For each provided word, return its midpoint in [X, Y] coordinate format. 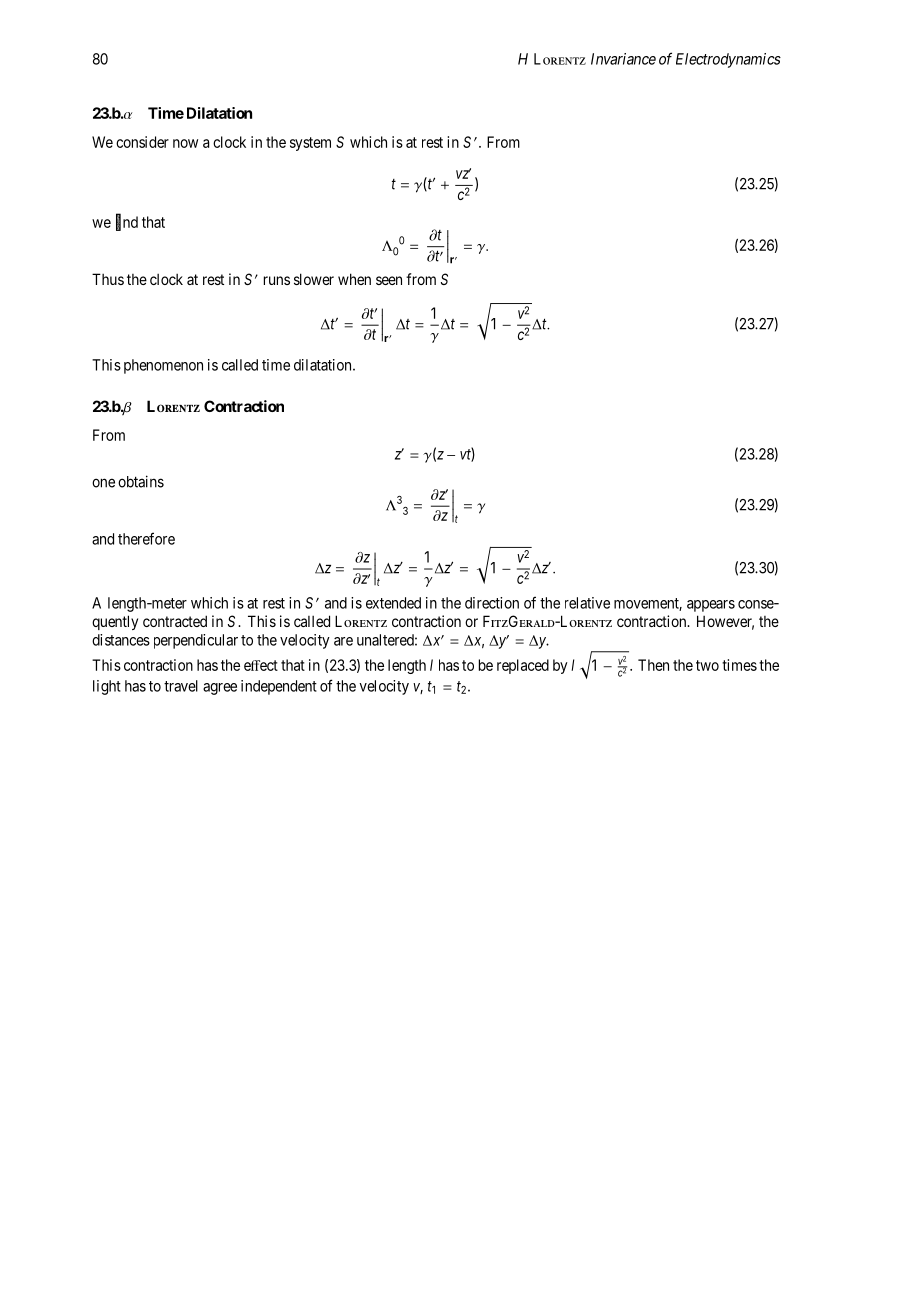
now [185, 143]
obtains [141, 481]
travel [181, 686]
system [310, 144]
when [354, 279]
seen [389, 280]
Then [653, 665]
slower [314, 279]
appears [711, 606]
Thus [108, 279]
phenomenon [163, 366]
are [343, 641]
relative [587, 603]
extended [393, 603]
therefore [146, 538]
